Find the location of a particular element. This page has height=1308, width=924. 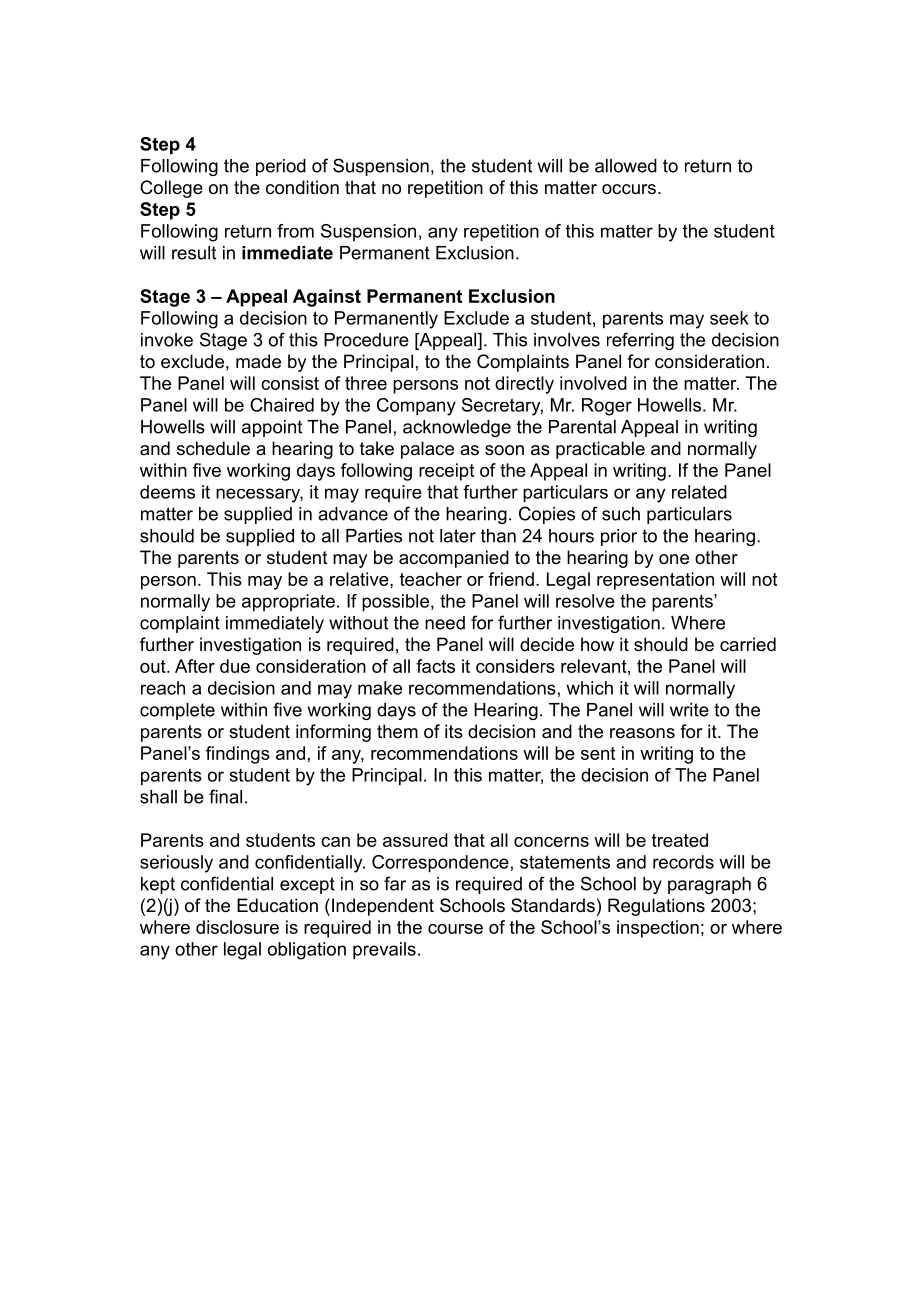

accompanied is located at coordinates (454, 559).
